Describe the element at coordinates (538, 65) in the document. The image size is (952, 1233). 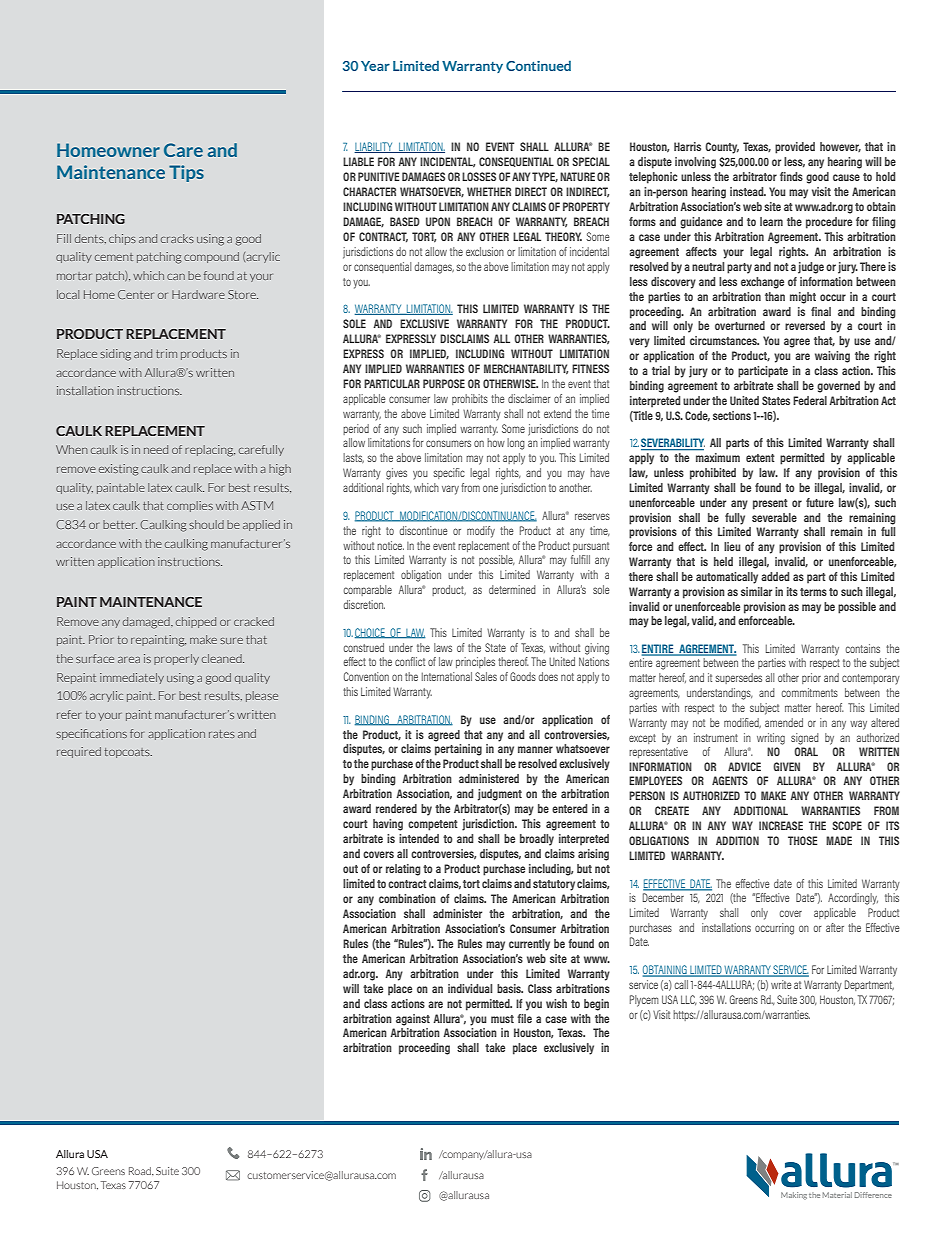
I see `Continued` at that location.
